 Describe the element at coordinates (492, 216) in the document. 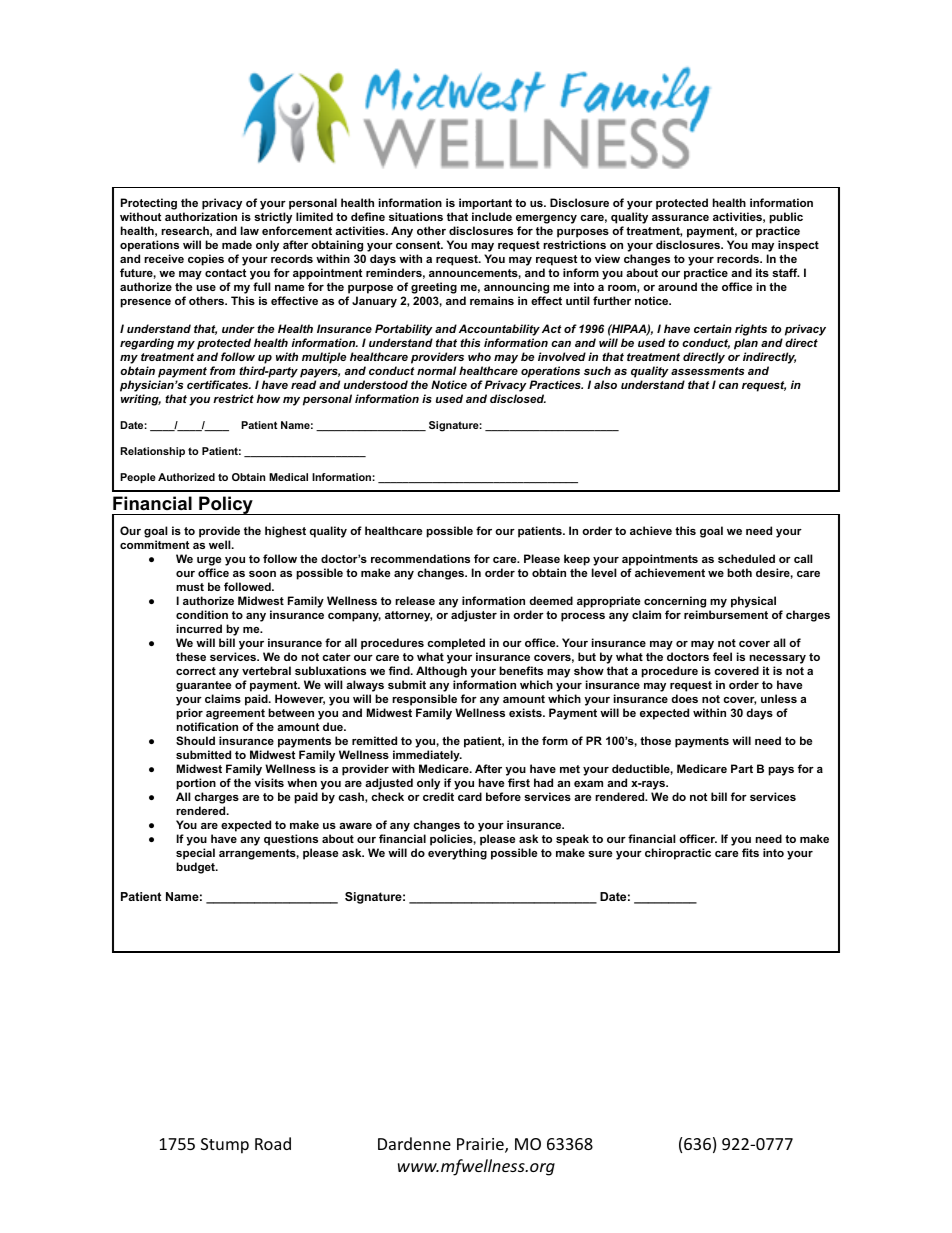

I see `include` at that location.
